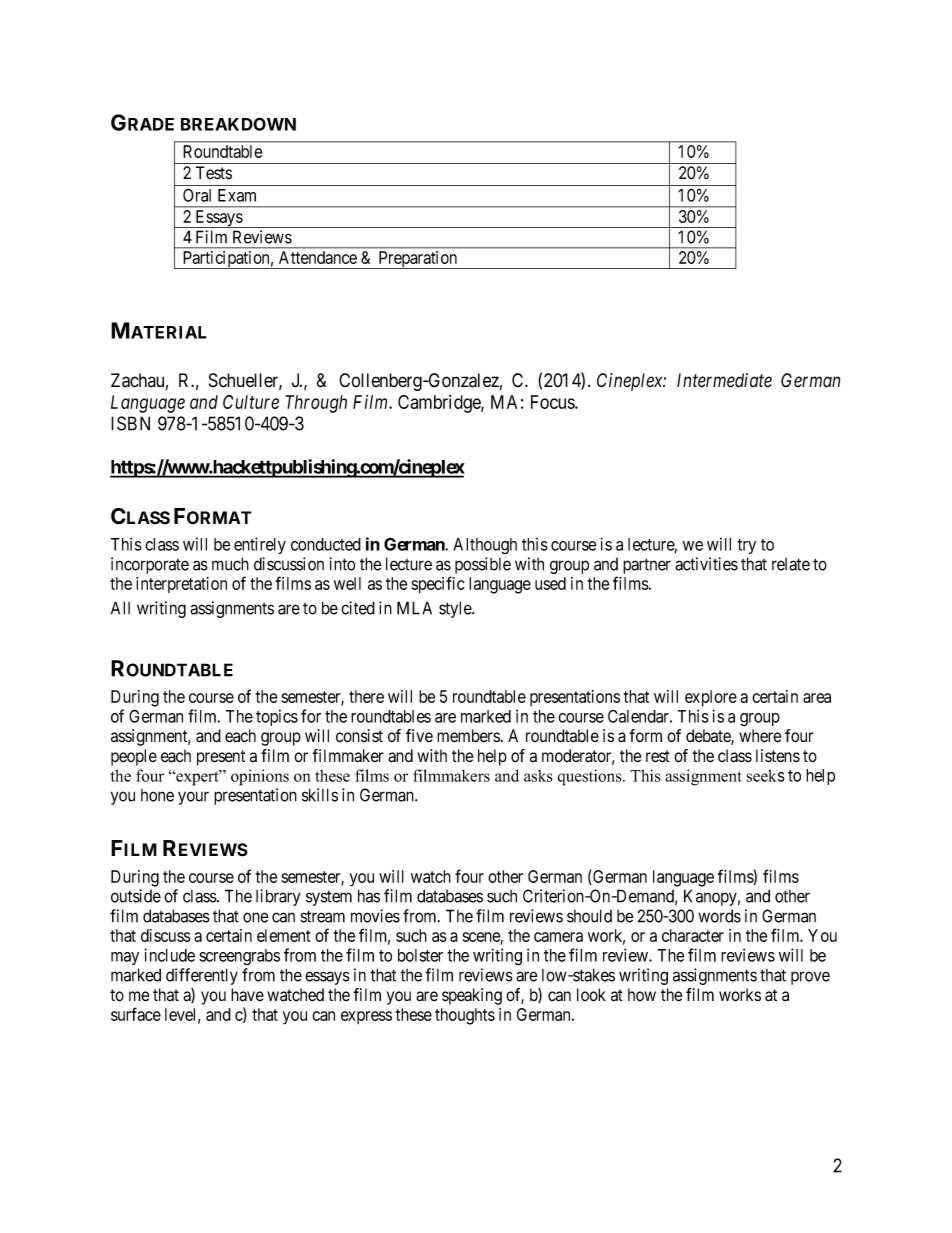 The height and width of the screenshot is (1233, 952). I want to click on try, so click(746, 546).
